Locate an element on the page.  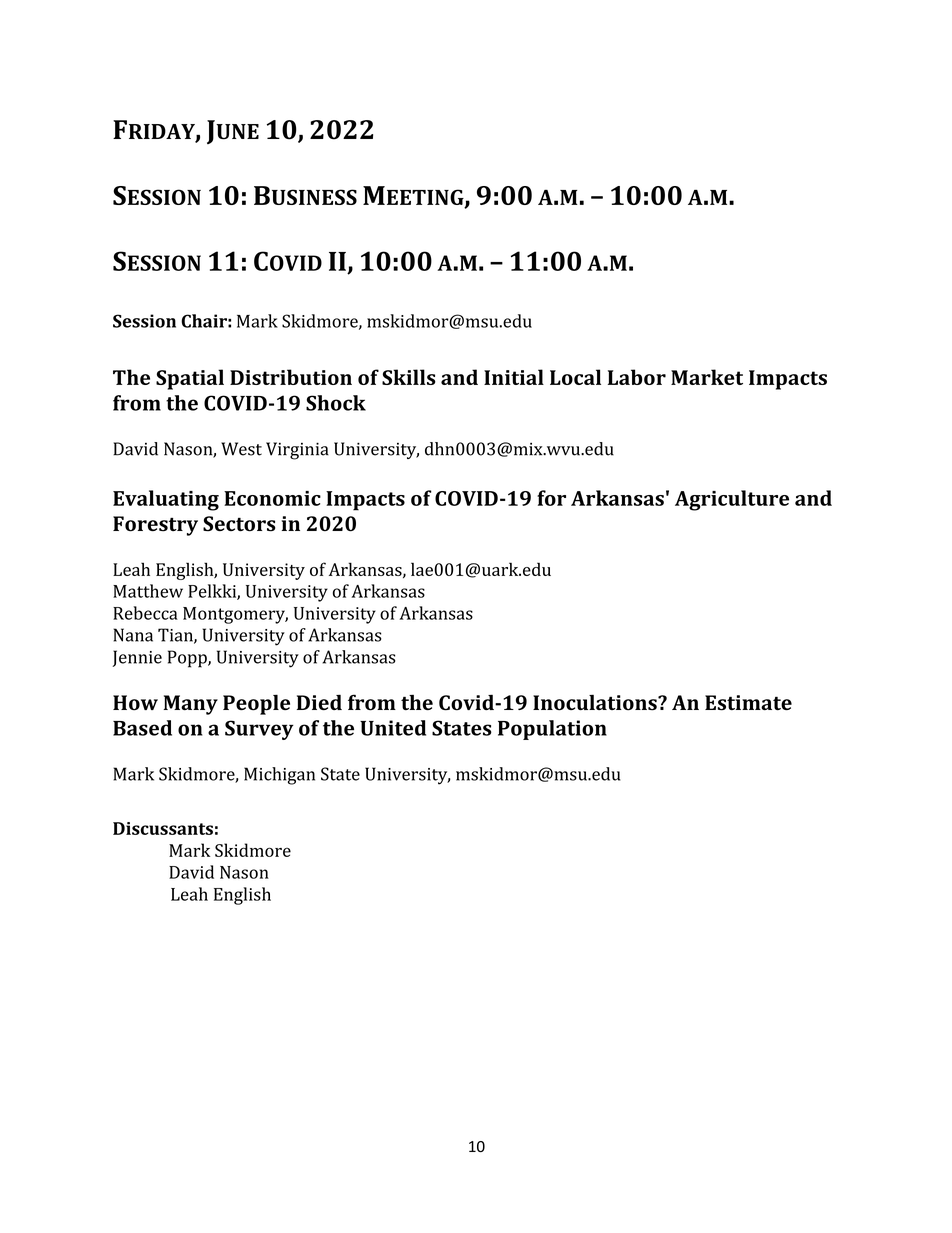
Sectors is located at coordinates (239, 524).
